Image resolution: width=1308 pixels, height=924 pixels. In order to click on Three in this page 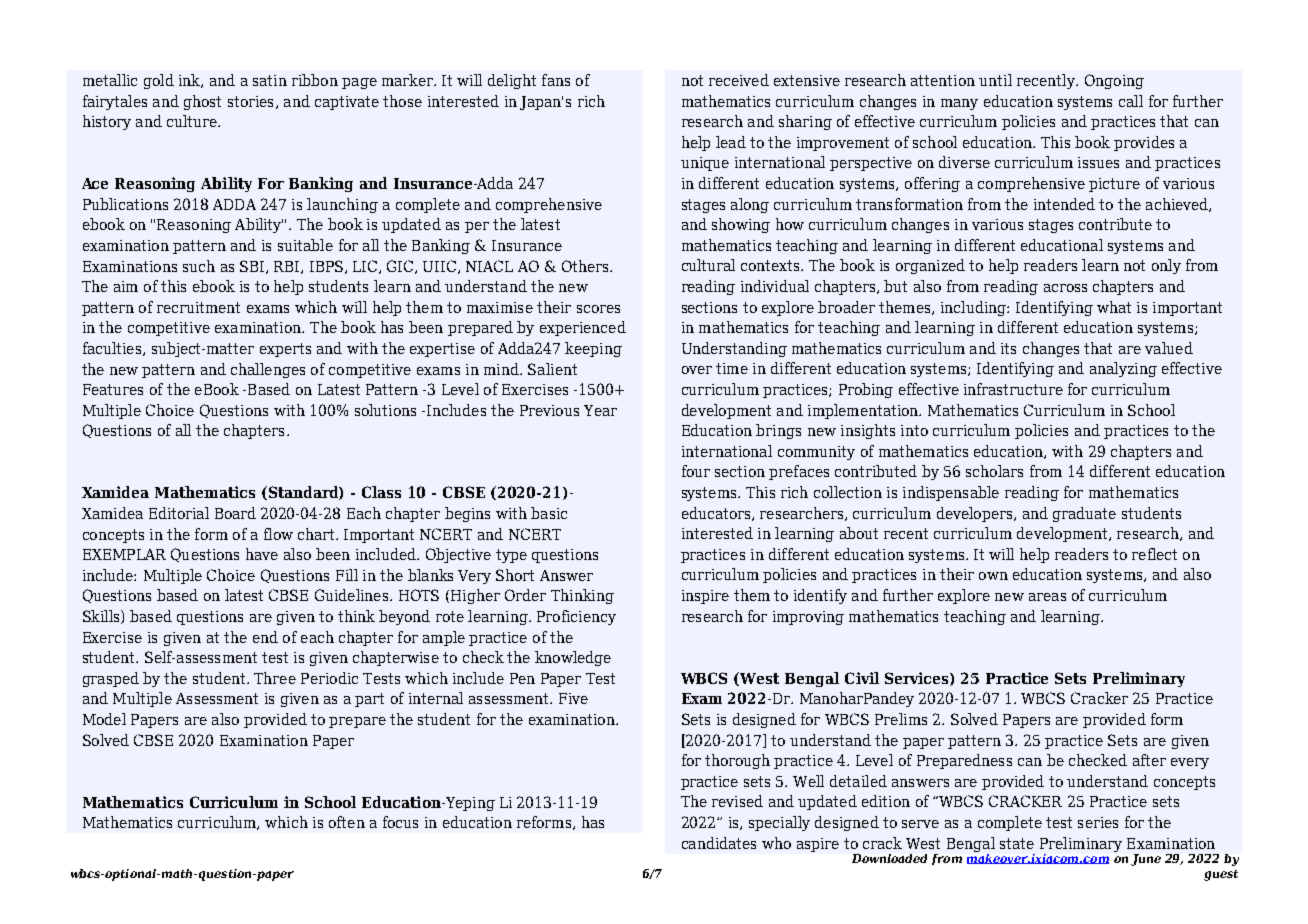, I will do `click(275, 678)`.
